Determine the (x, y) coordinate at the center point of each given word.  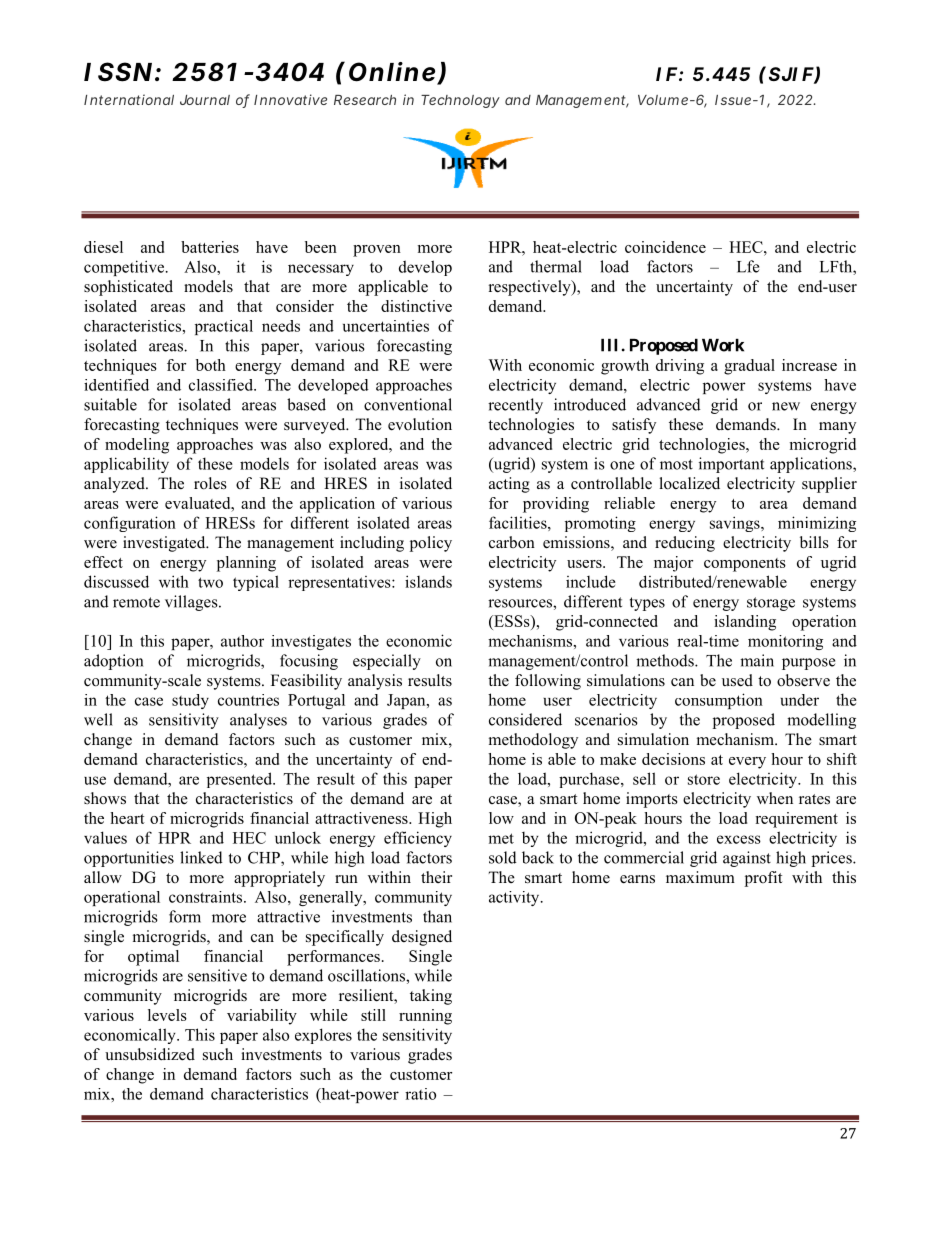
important (731, 465)
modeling (137, 446)
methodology (533, 741)
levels (167, 1015)
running (425, 1017)
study (190, 701)
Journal (205, 100)
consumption (719, 701)
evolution (420, 424)
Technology (460, 101)
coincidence (665, 247)
